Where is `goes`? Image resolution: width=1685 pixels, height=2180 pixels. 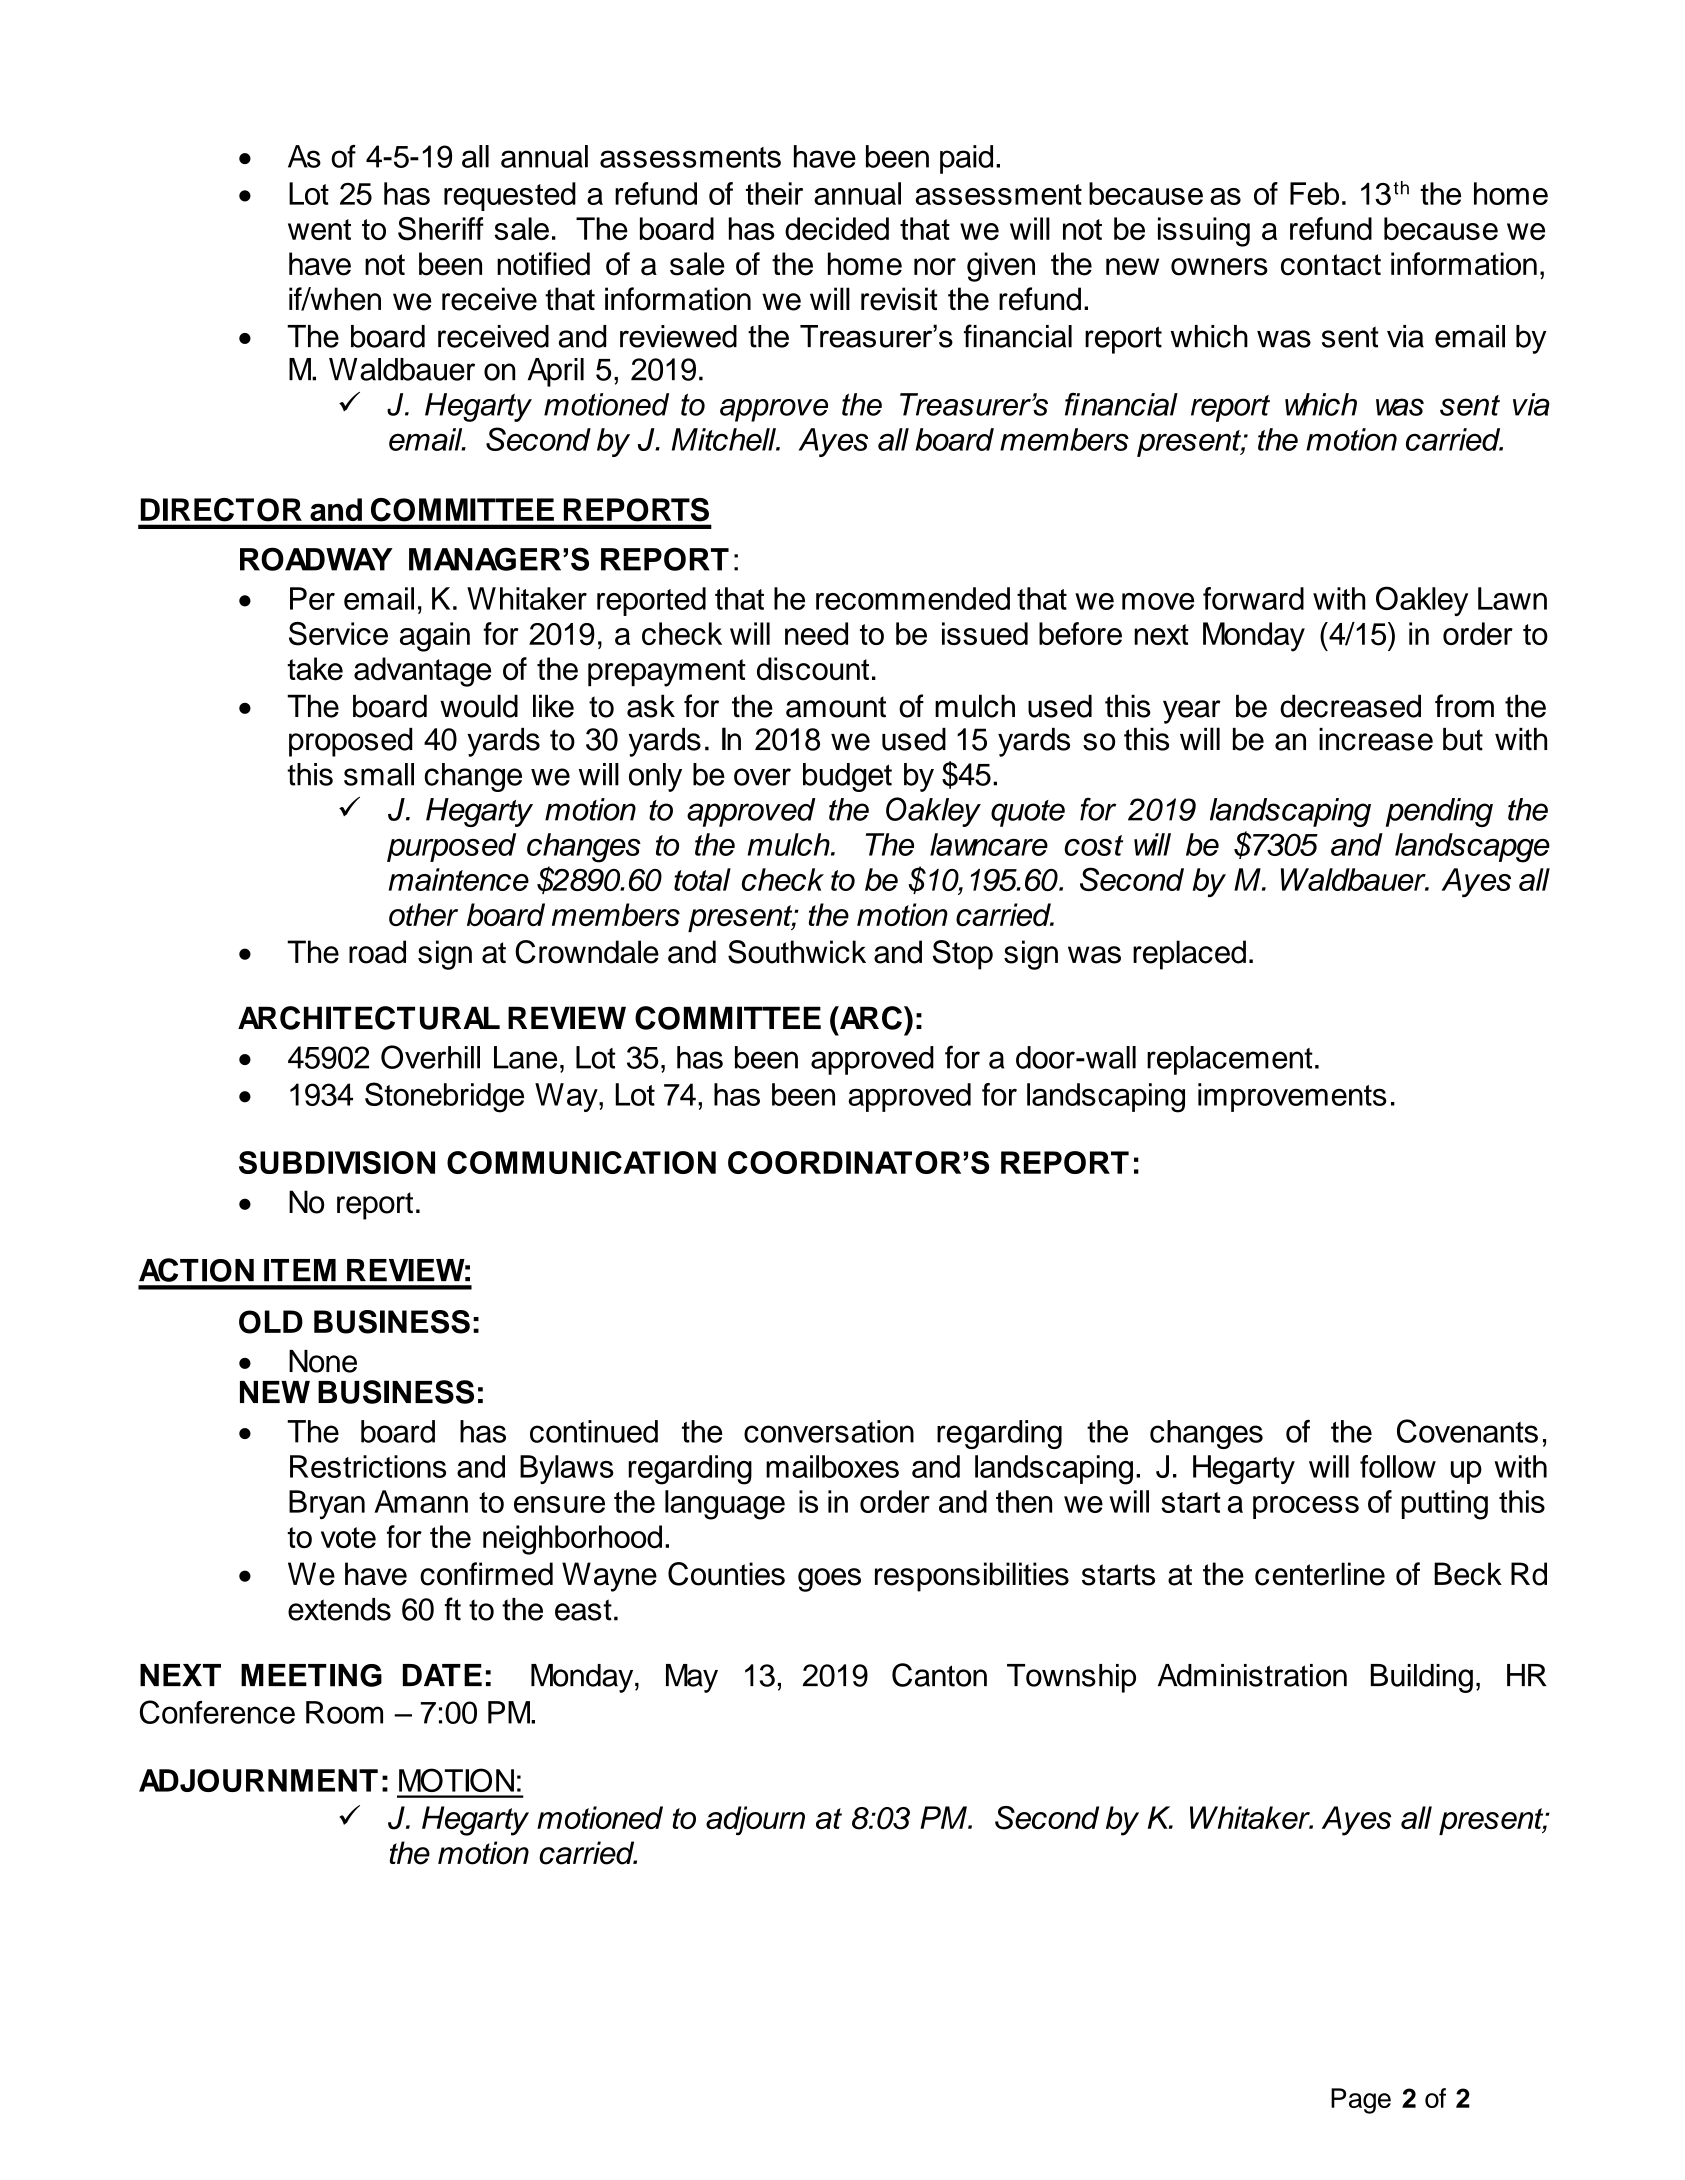
goes is located at coordinates (829, 1580).
